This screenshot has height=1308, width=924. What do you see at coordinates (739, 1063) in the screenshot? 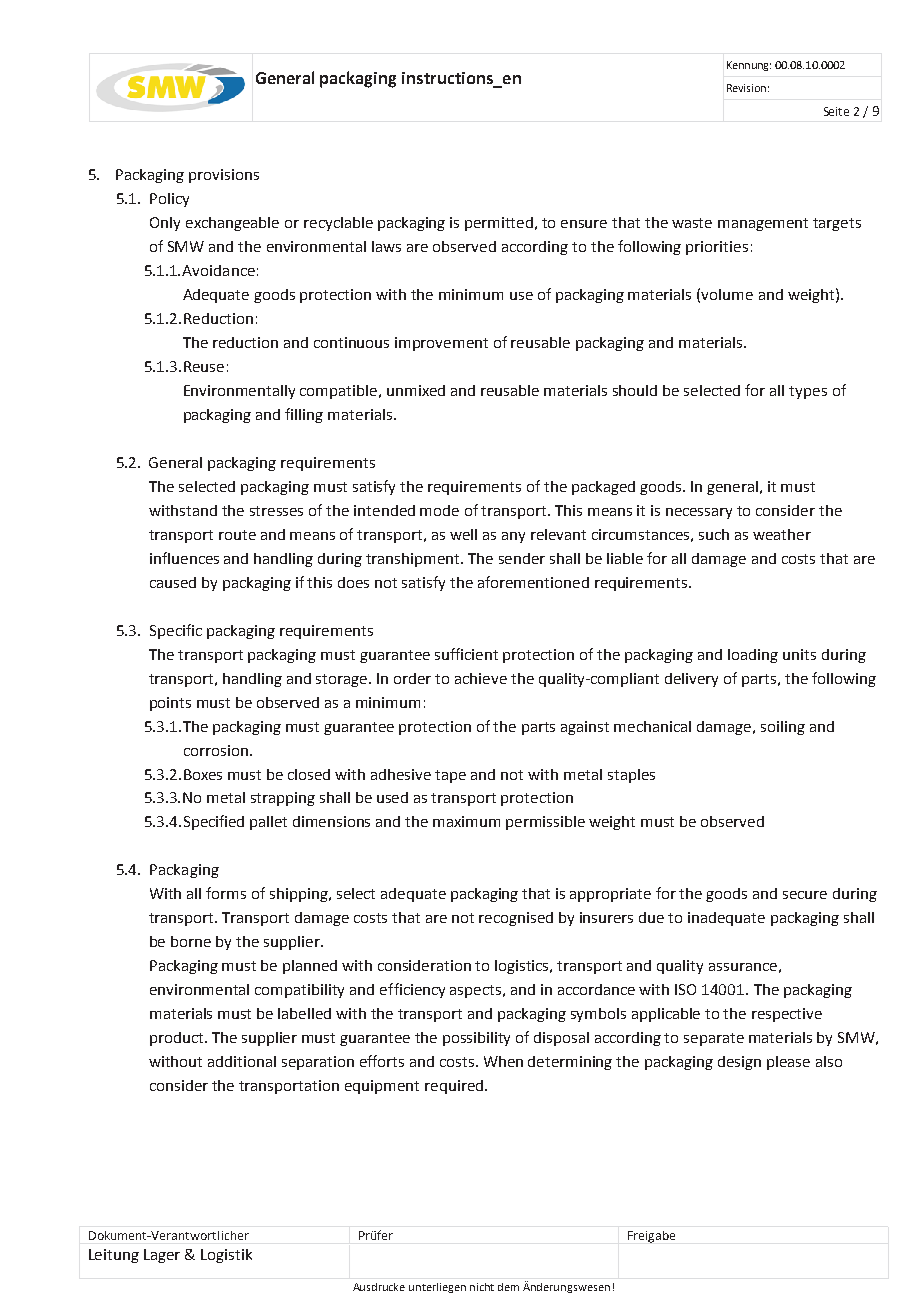
I see `design` at bounding box center [739, 1063].
